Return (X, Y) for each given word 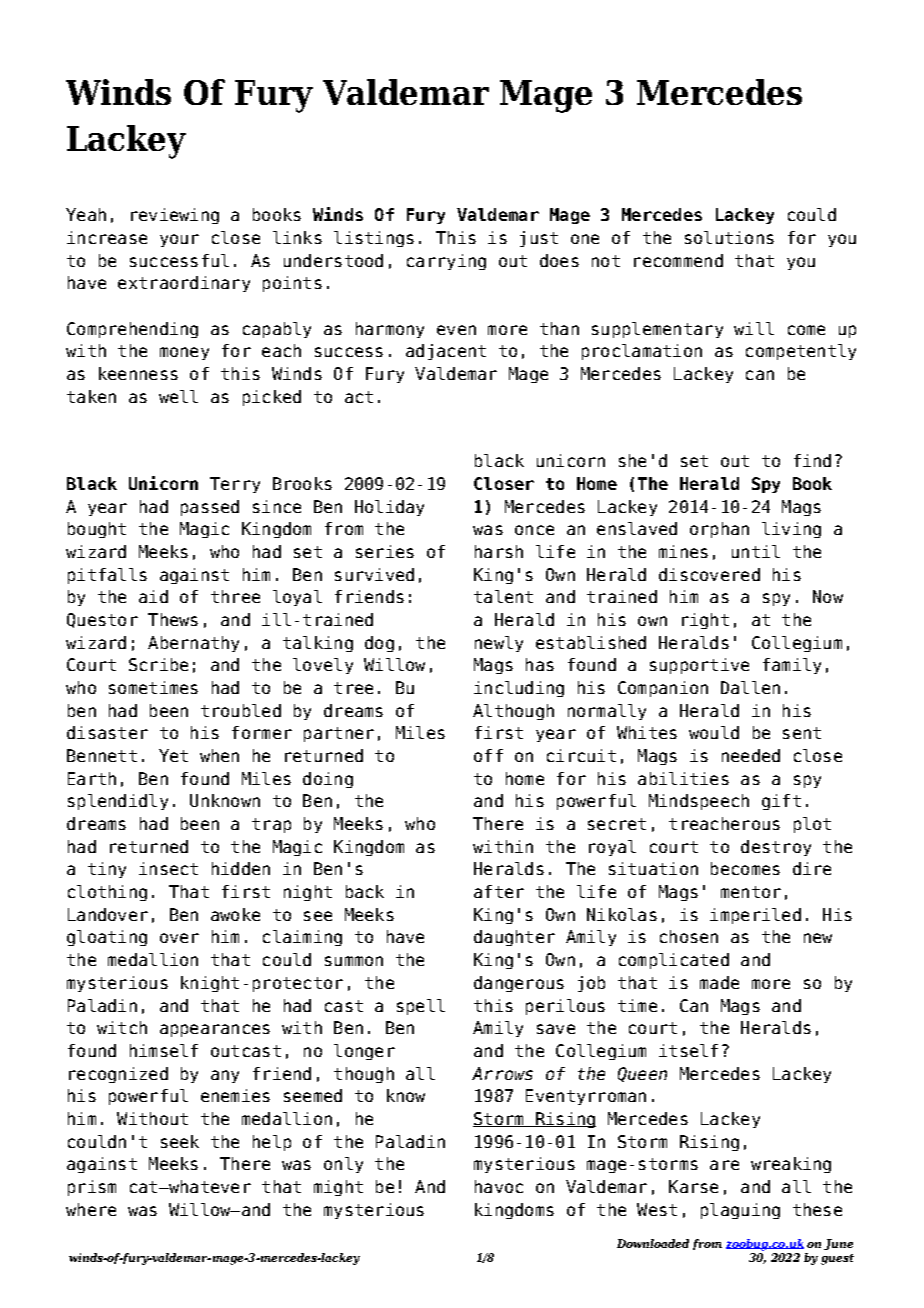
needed (751, 755)
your (179, 240)
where (91, 1209)
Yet (173, 755)
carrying (446, 262)
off (488, 755)
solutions (729, 237)
